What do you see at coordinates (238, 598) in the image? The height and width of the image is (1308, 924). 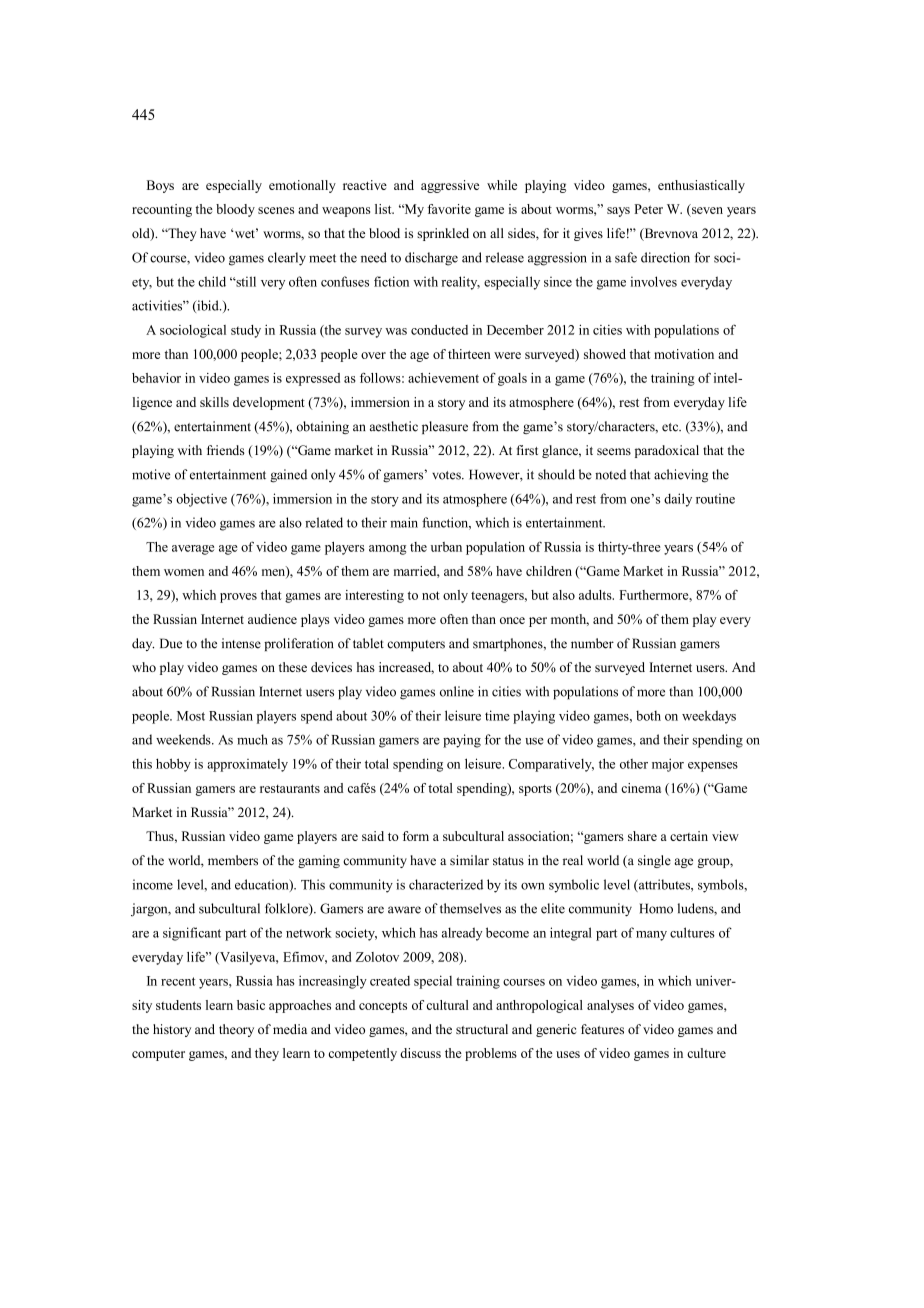 I see `proves` at bounding box center [238, 598].
